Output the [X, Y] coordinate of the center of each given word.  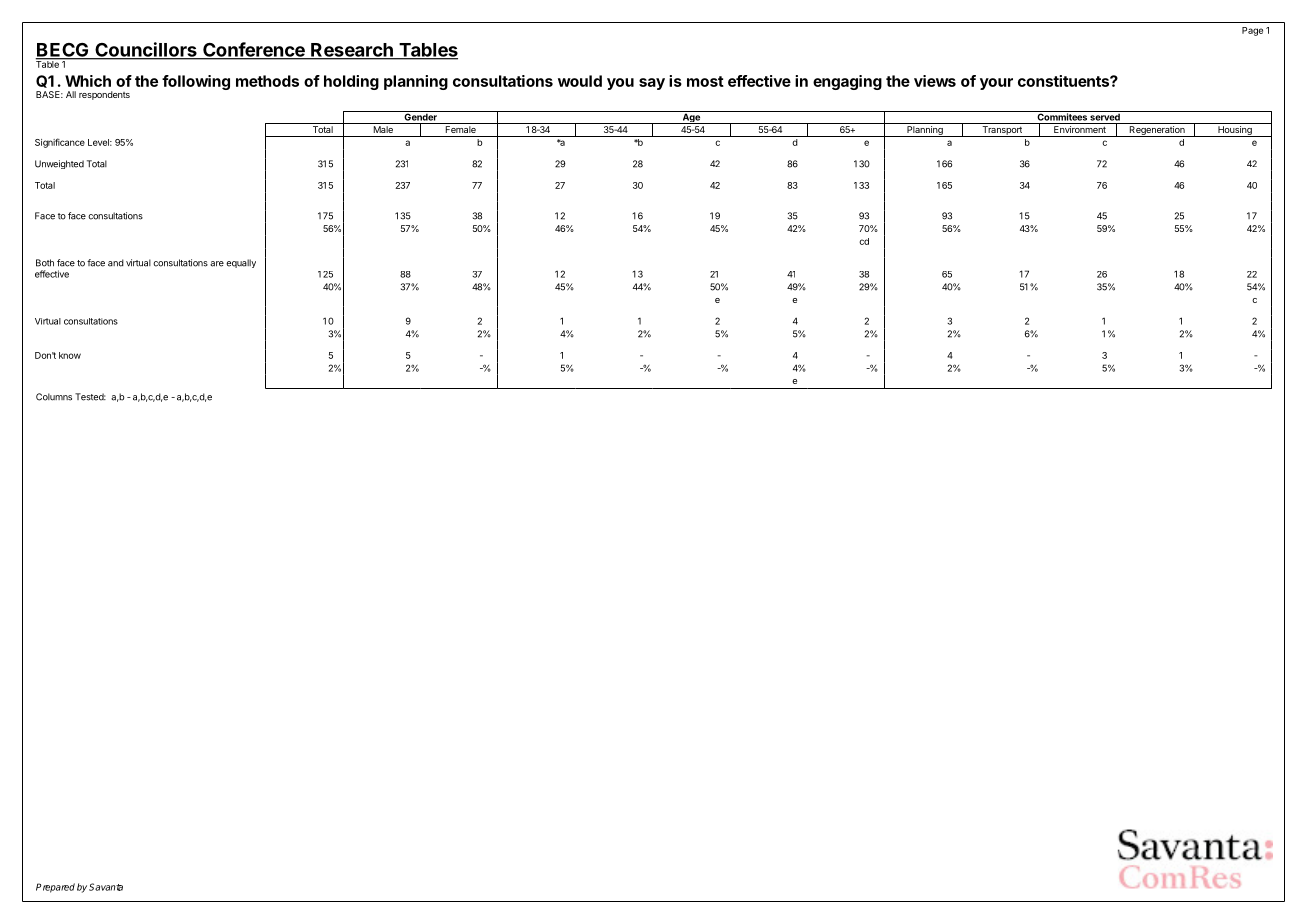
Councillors [146, 50]
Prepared [55, 888]
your [996, 84]
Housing [1235, 131]
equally [241, 263]
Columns [54, 397]
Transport [1002, 131]
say [652, 84]
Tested [90, 397]
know [70, 355]
